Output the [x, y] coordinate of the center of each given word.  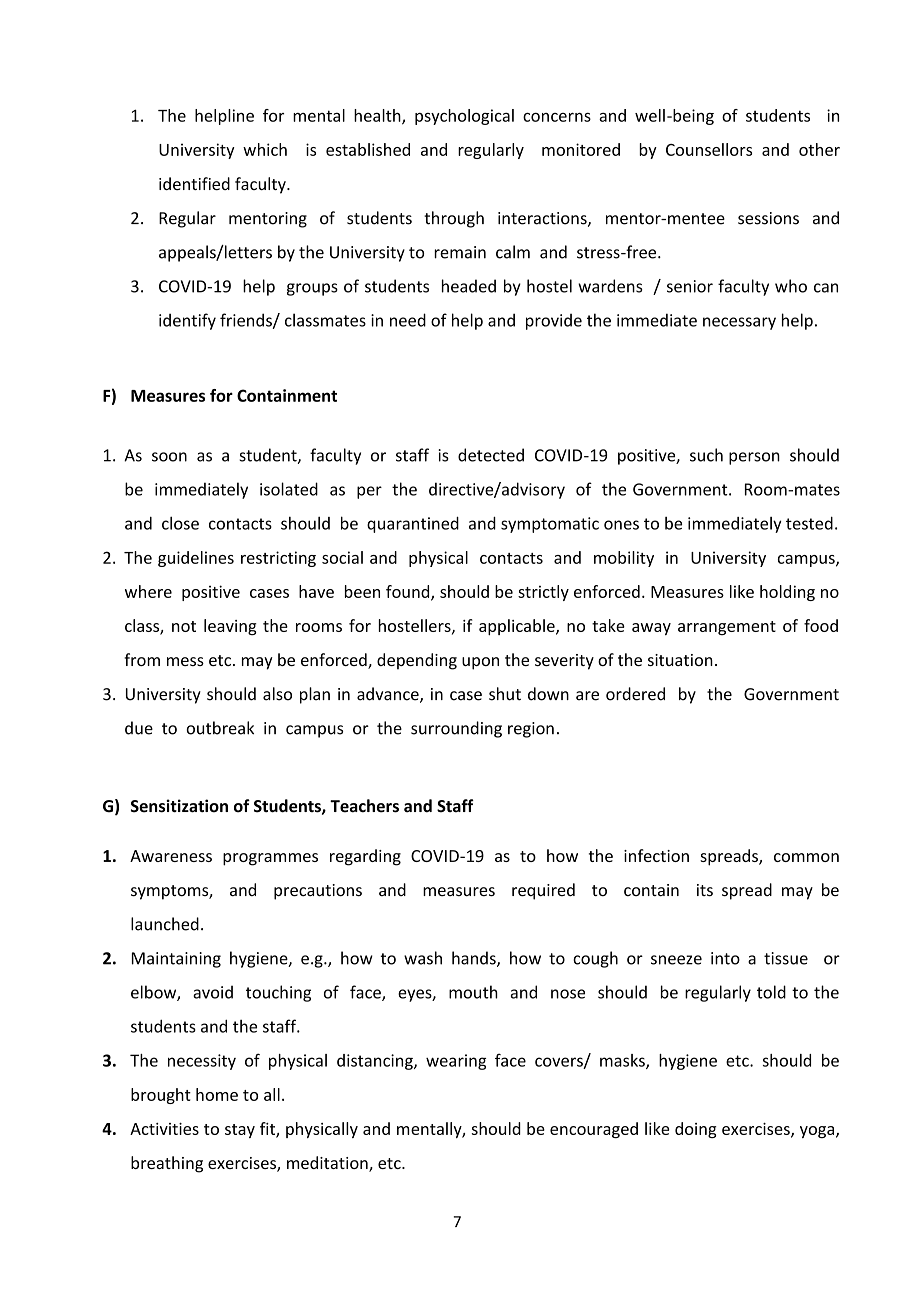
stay [240, 1131]
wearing [456, 1062]
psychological [464, 117]
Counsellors [709, 149]
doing [696, 1130]
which [265, 149]
